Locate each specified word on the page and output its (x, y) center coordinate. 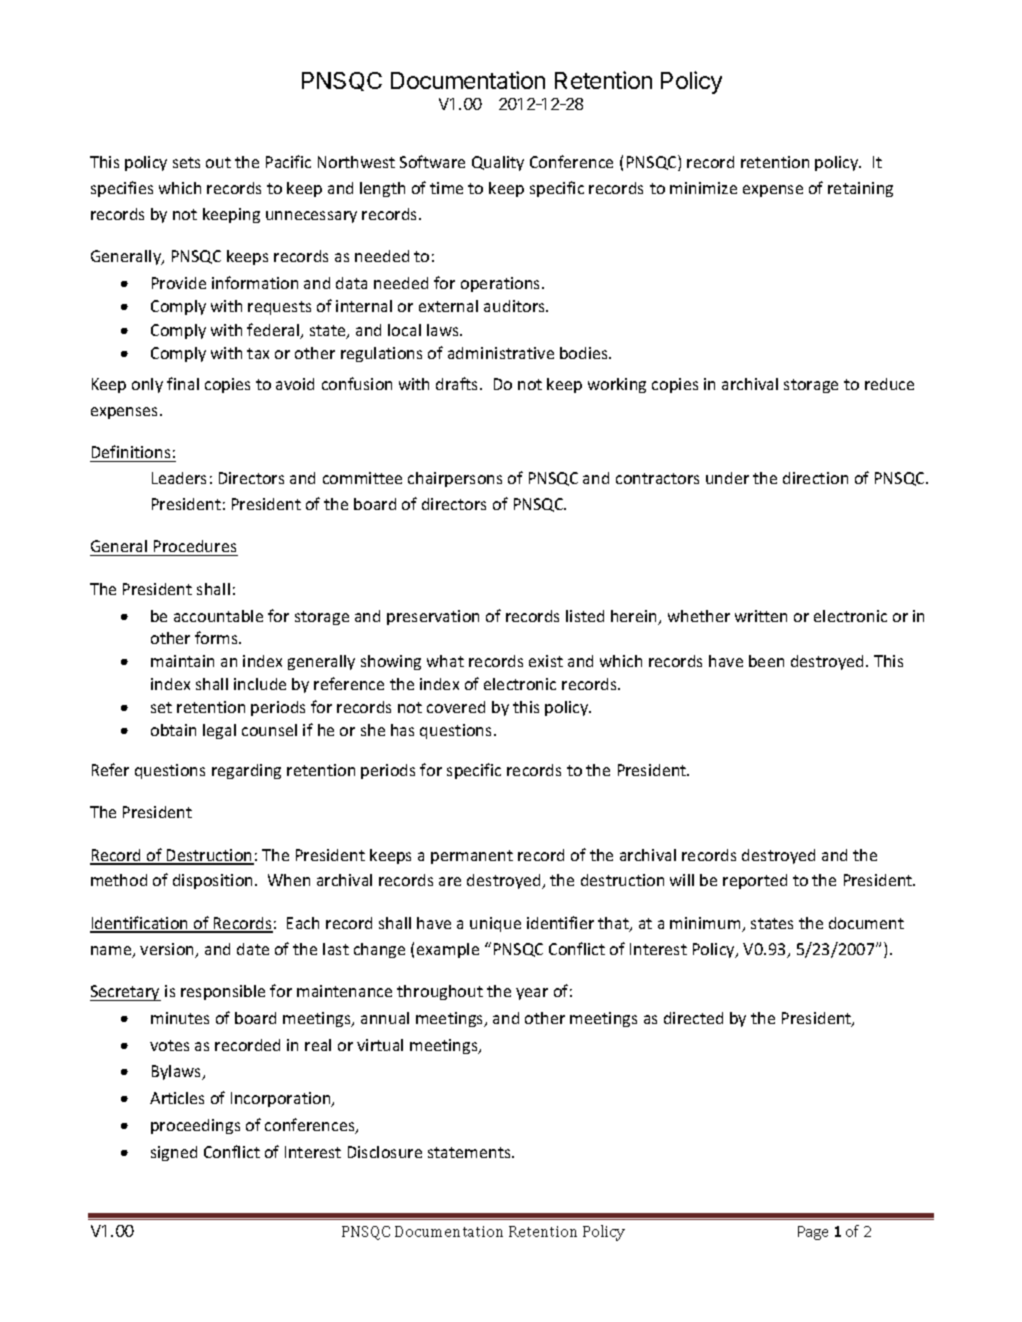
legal (219, 731)
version (168, 950)
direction (815, 478)
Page (813, 1233)
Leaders (179, 478)
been (766, 661)
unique (495, 924)
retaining (860, 189)
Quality (498, 163)
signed (174, 1153)
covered (456, 707)
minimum (706, 924)
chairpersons (455, 479)
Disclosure (385, 1152)
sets (186, 162)
